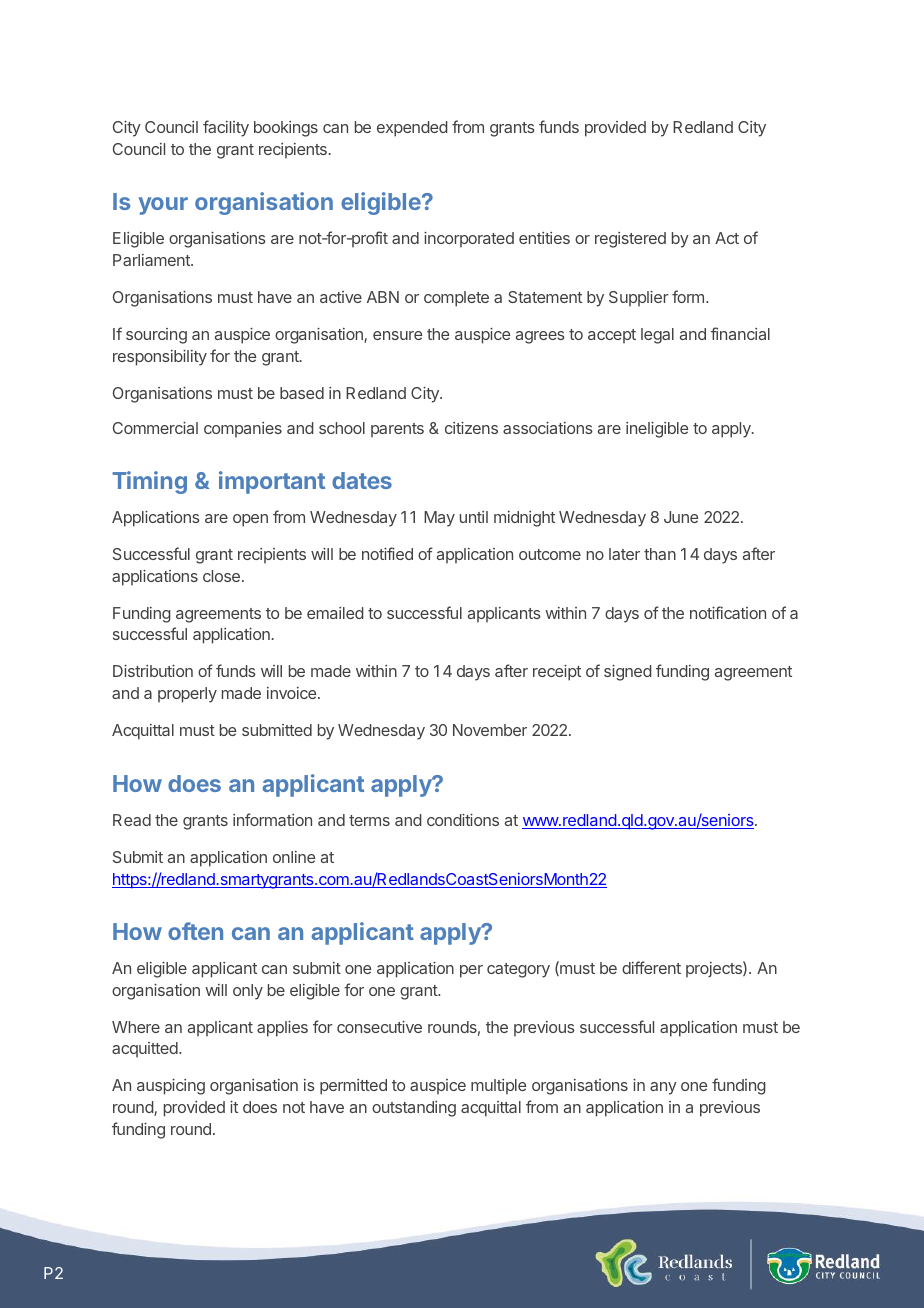 The height and width of the image is (1308, 924). I want to click on close, so click(221, 576).
